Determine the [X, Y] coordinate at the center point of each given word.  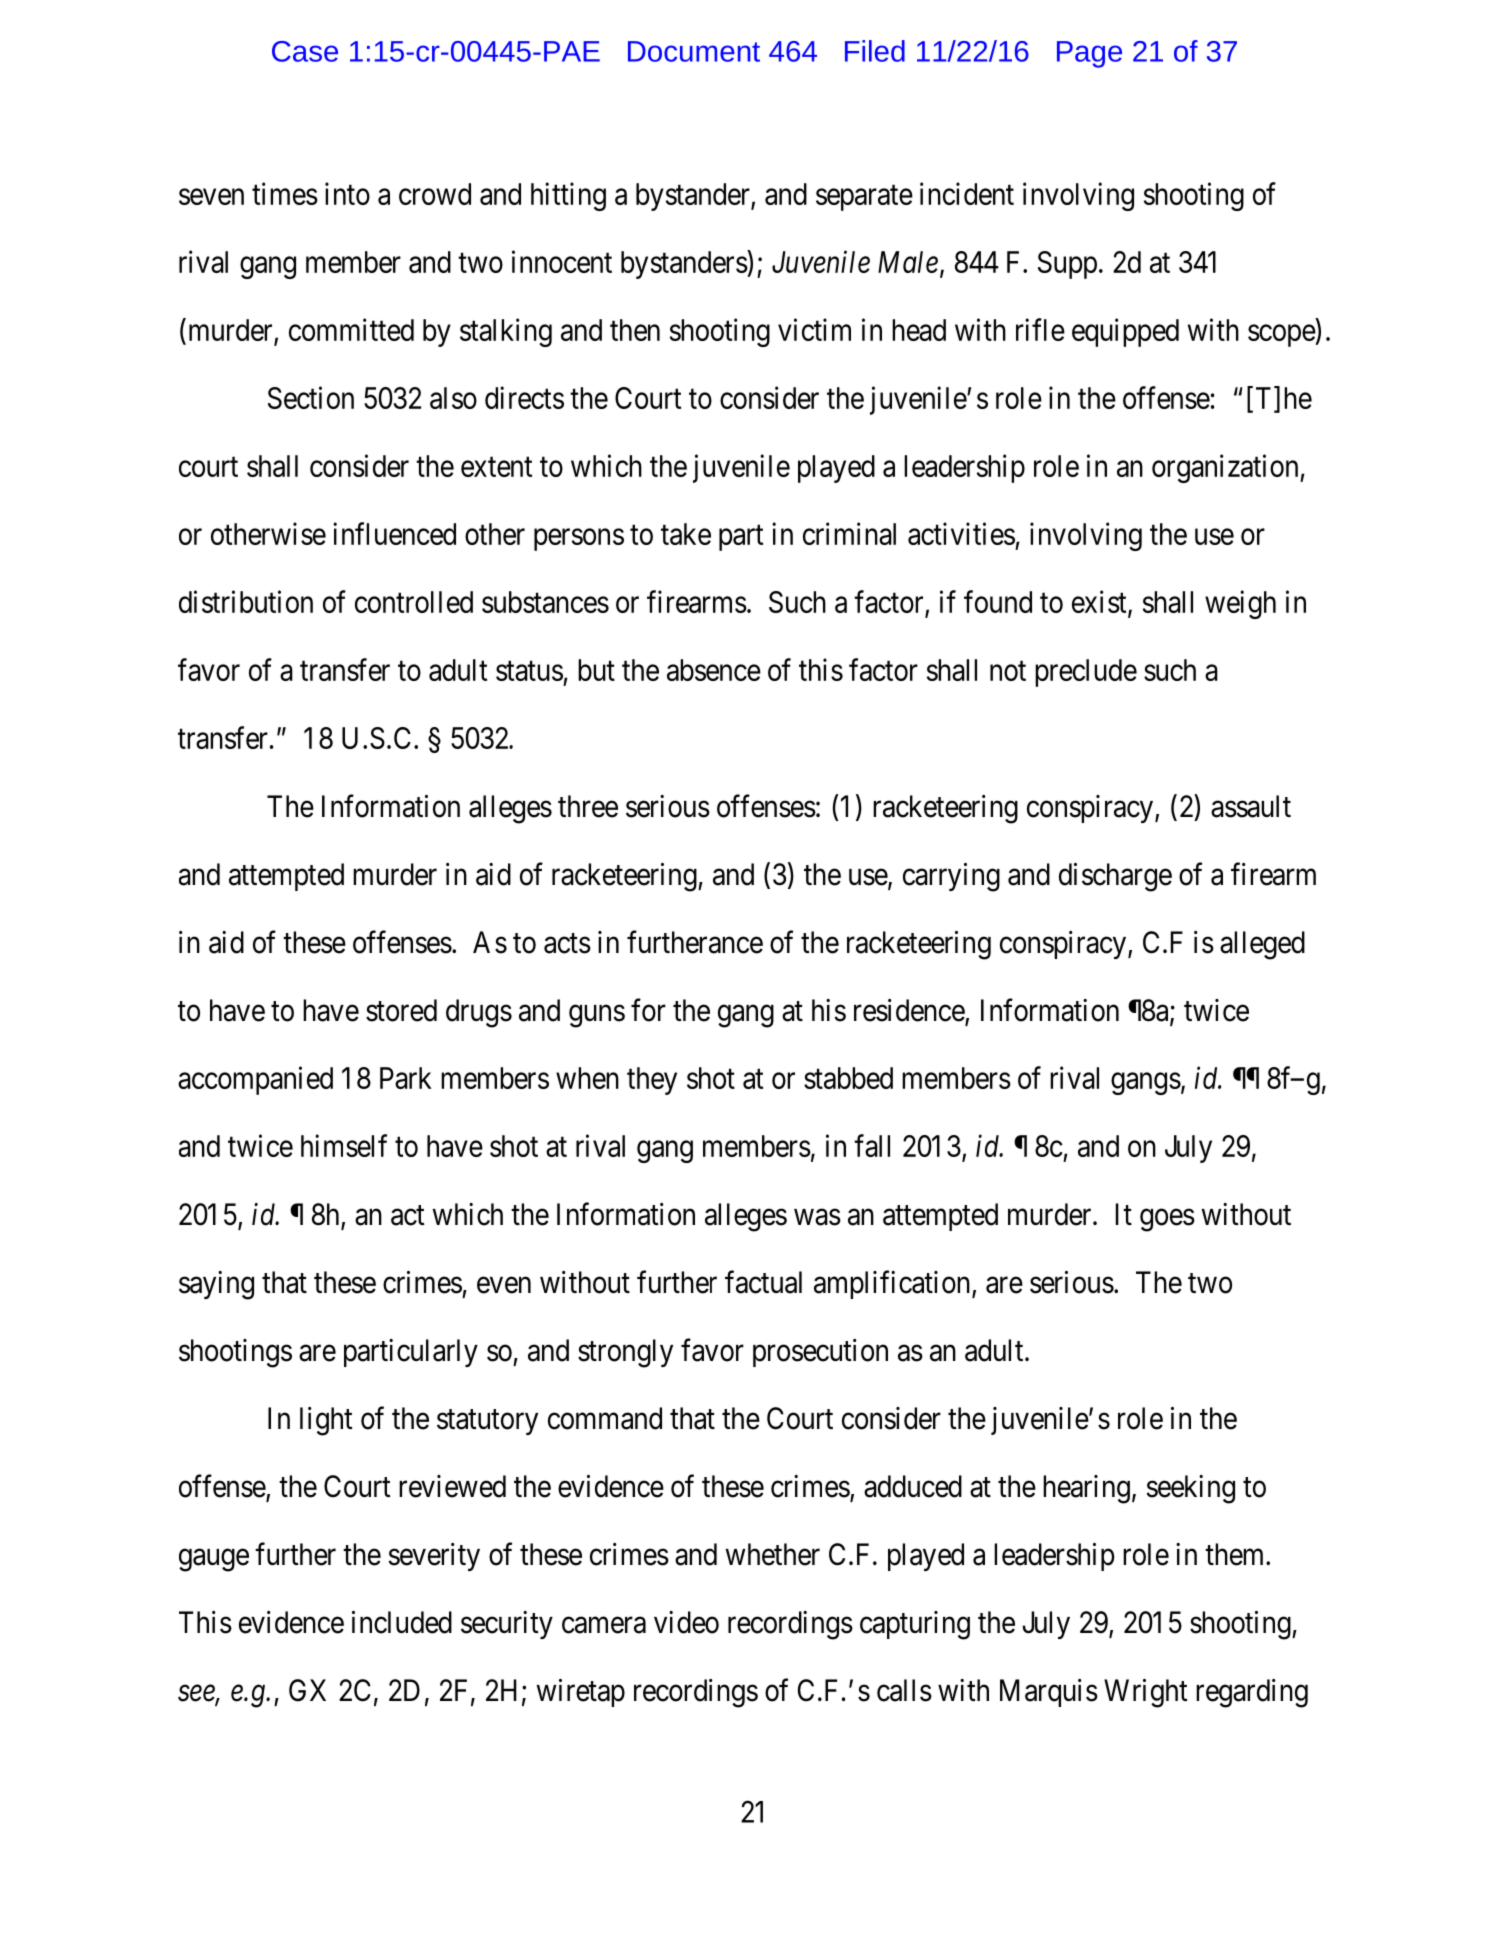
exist [1100, 603]
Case [305, 51]
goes [1167, 1220]
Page [1089, 54]
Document [694, 51]
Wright [1146, 1693]
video [686, 1622]
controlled [414, 602]
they [652, 1081]
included [402, 1622]
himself [344, 1145]
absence [714, 670]
